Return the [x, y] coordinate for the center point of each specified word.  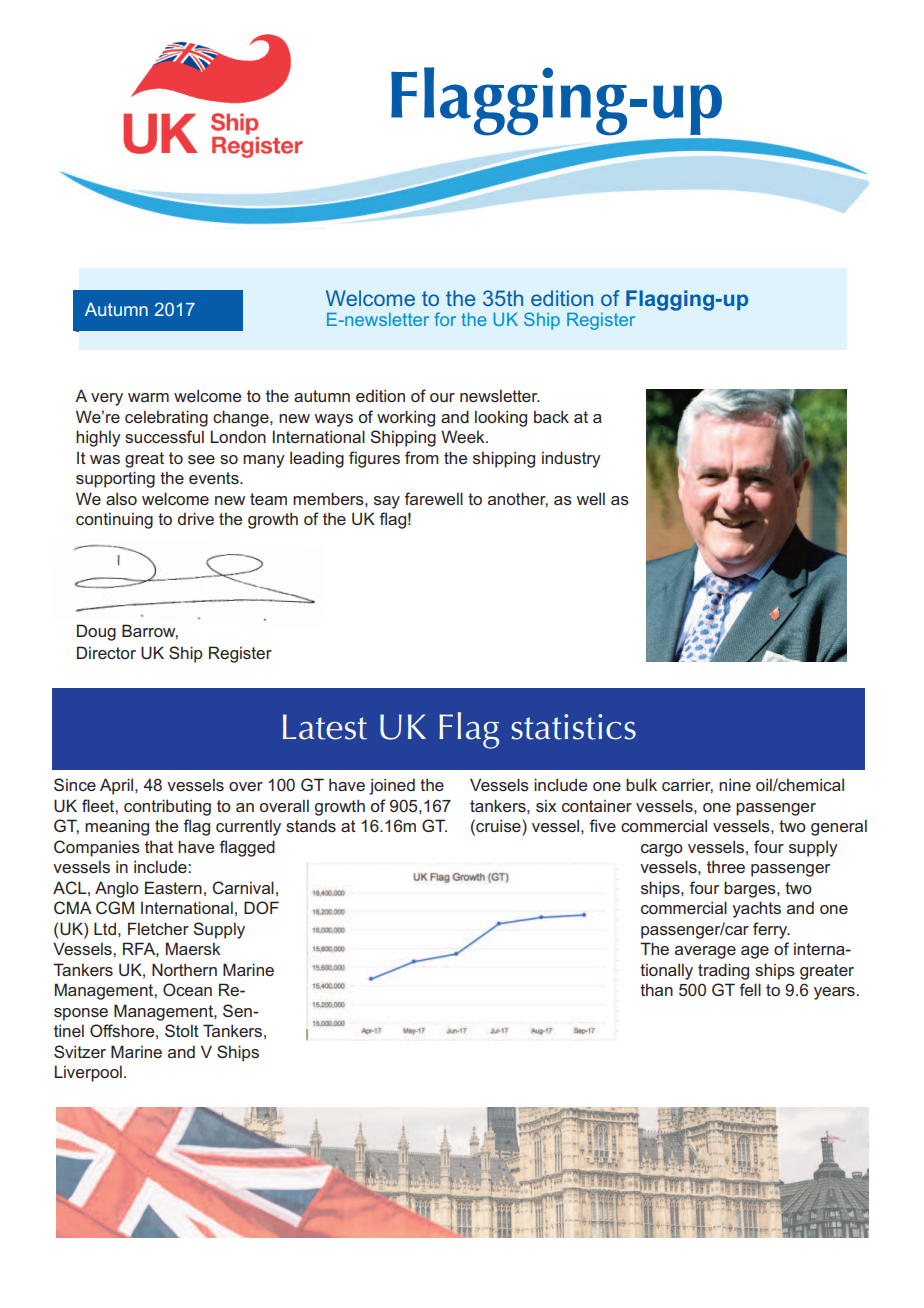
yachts [756, 909]
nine [735, 784]
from [422, 457]
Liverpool [88, 1073]
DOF [261, 907]
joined [392, 786]
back [551, 416]
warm [148, 397]
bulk [641, 784]
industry [571, 459]
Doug [96, 632]
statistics [573, 727]
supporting [115, 479]
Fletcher [158, 928]
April [118, 786]
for [445, 319]
